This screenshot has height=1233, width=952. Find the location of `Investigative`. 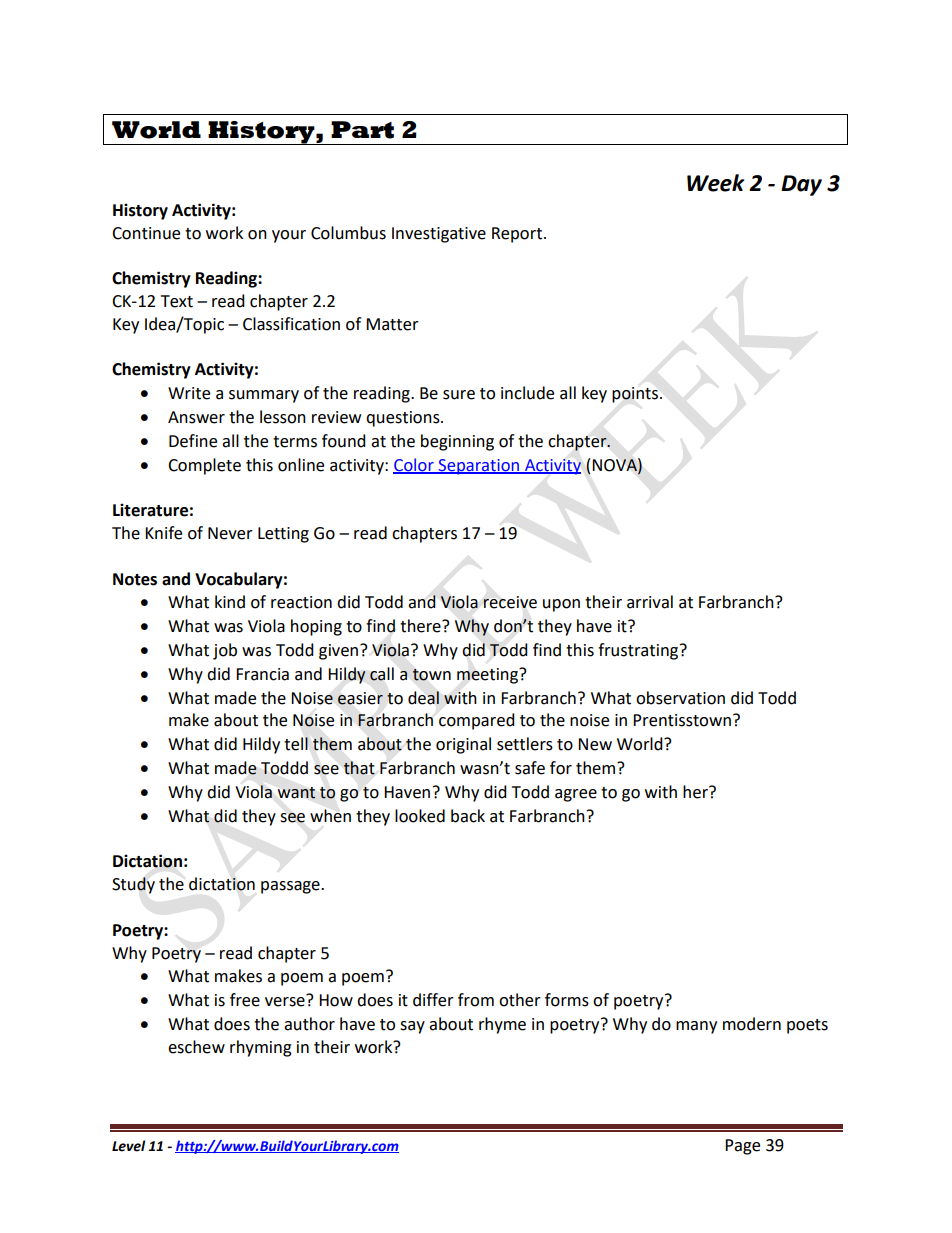

Investigative is located at coordinates (439, 235).
